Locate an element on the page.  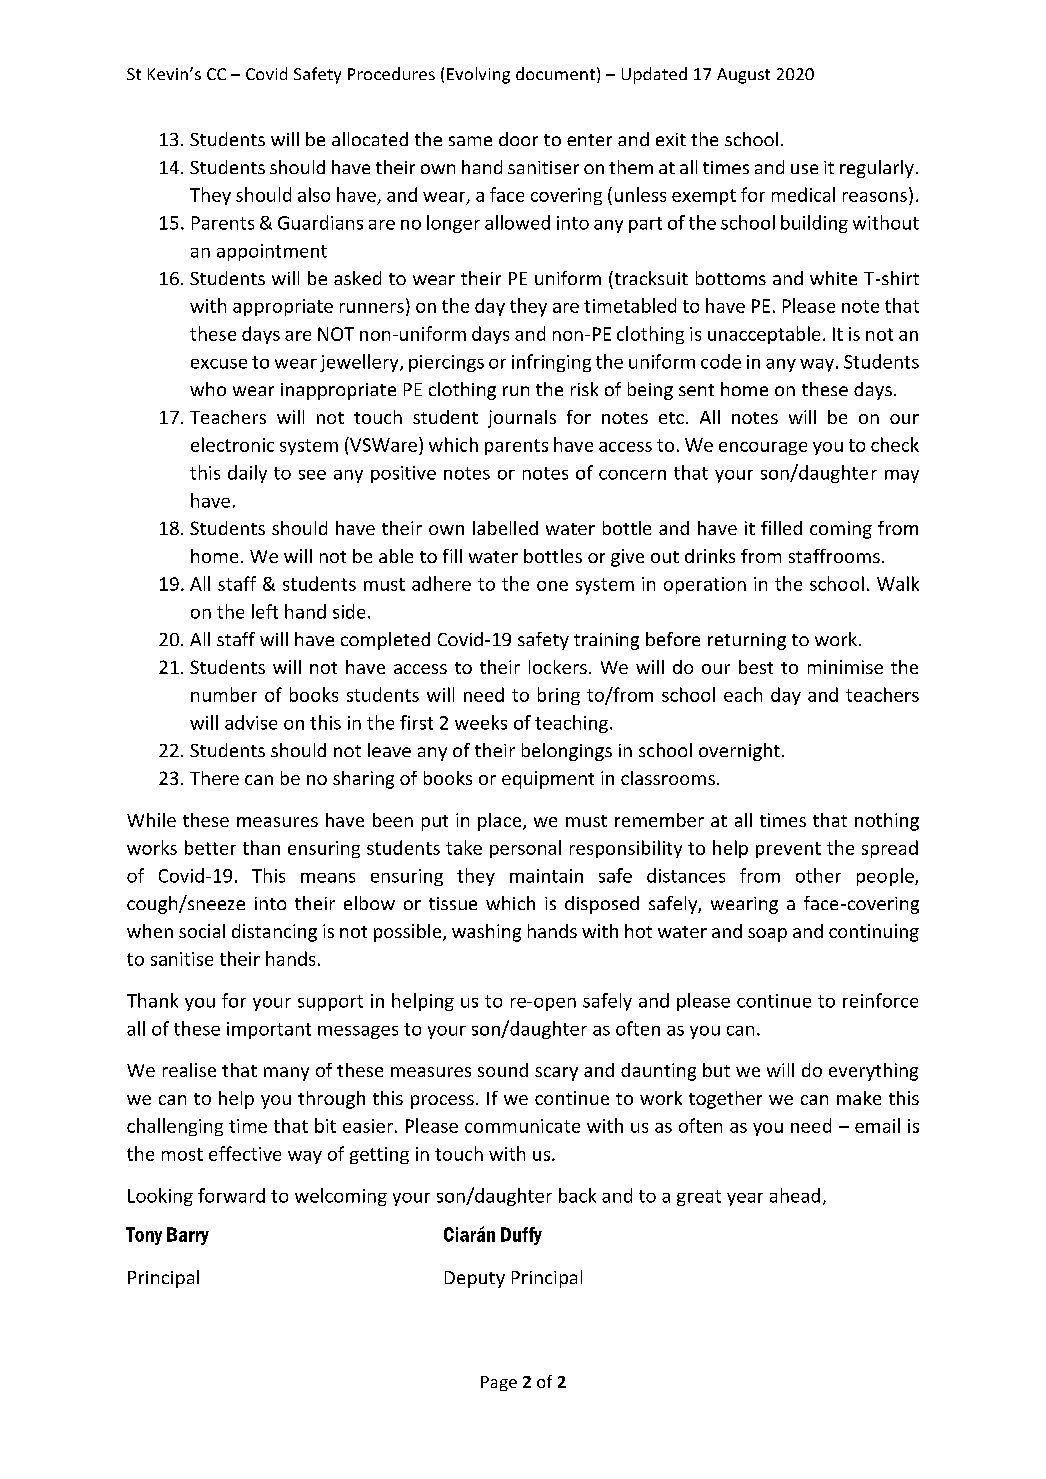
advise is located at coordinates (251, 722).
